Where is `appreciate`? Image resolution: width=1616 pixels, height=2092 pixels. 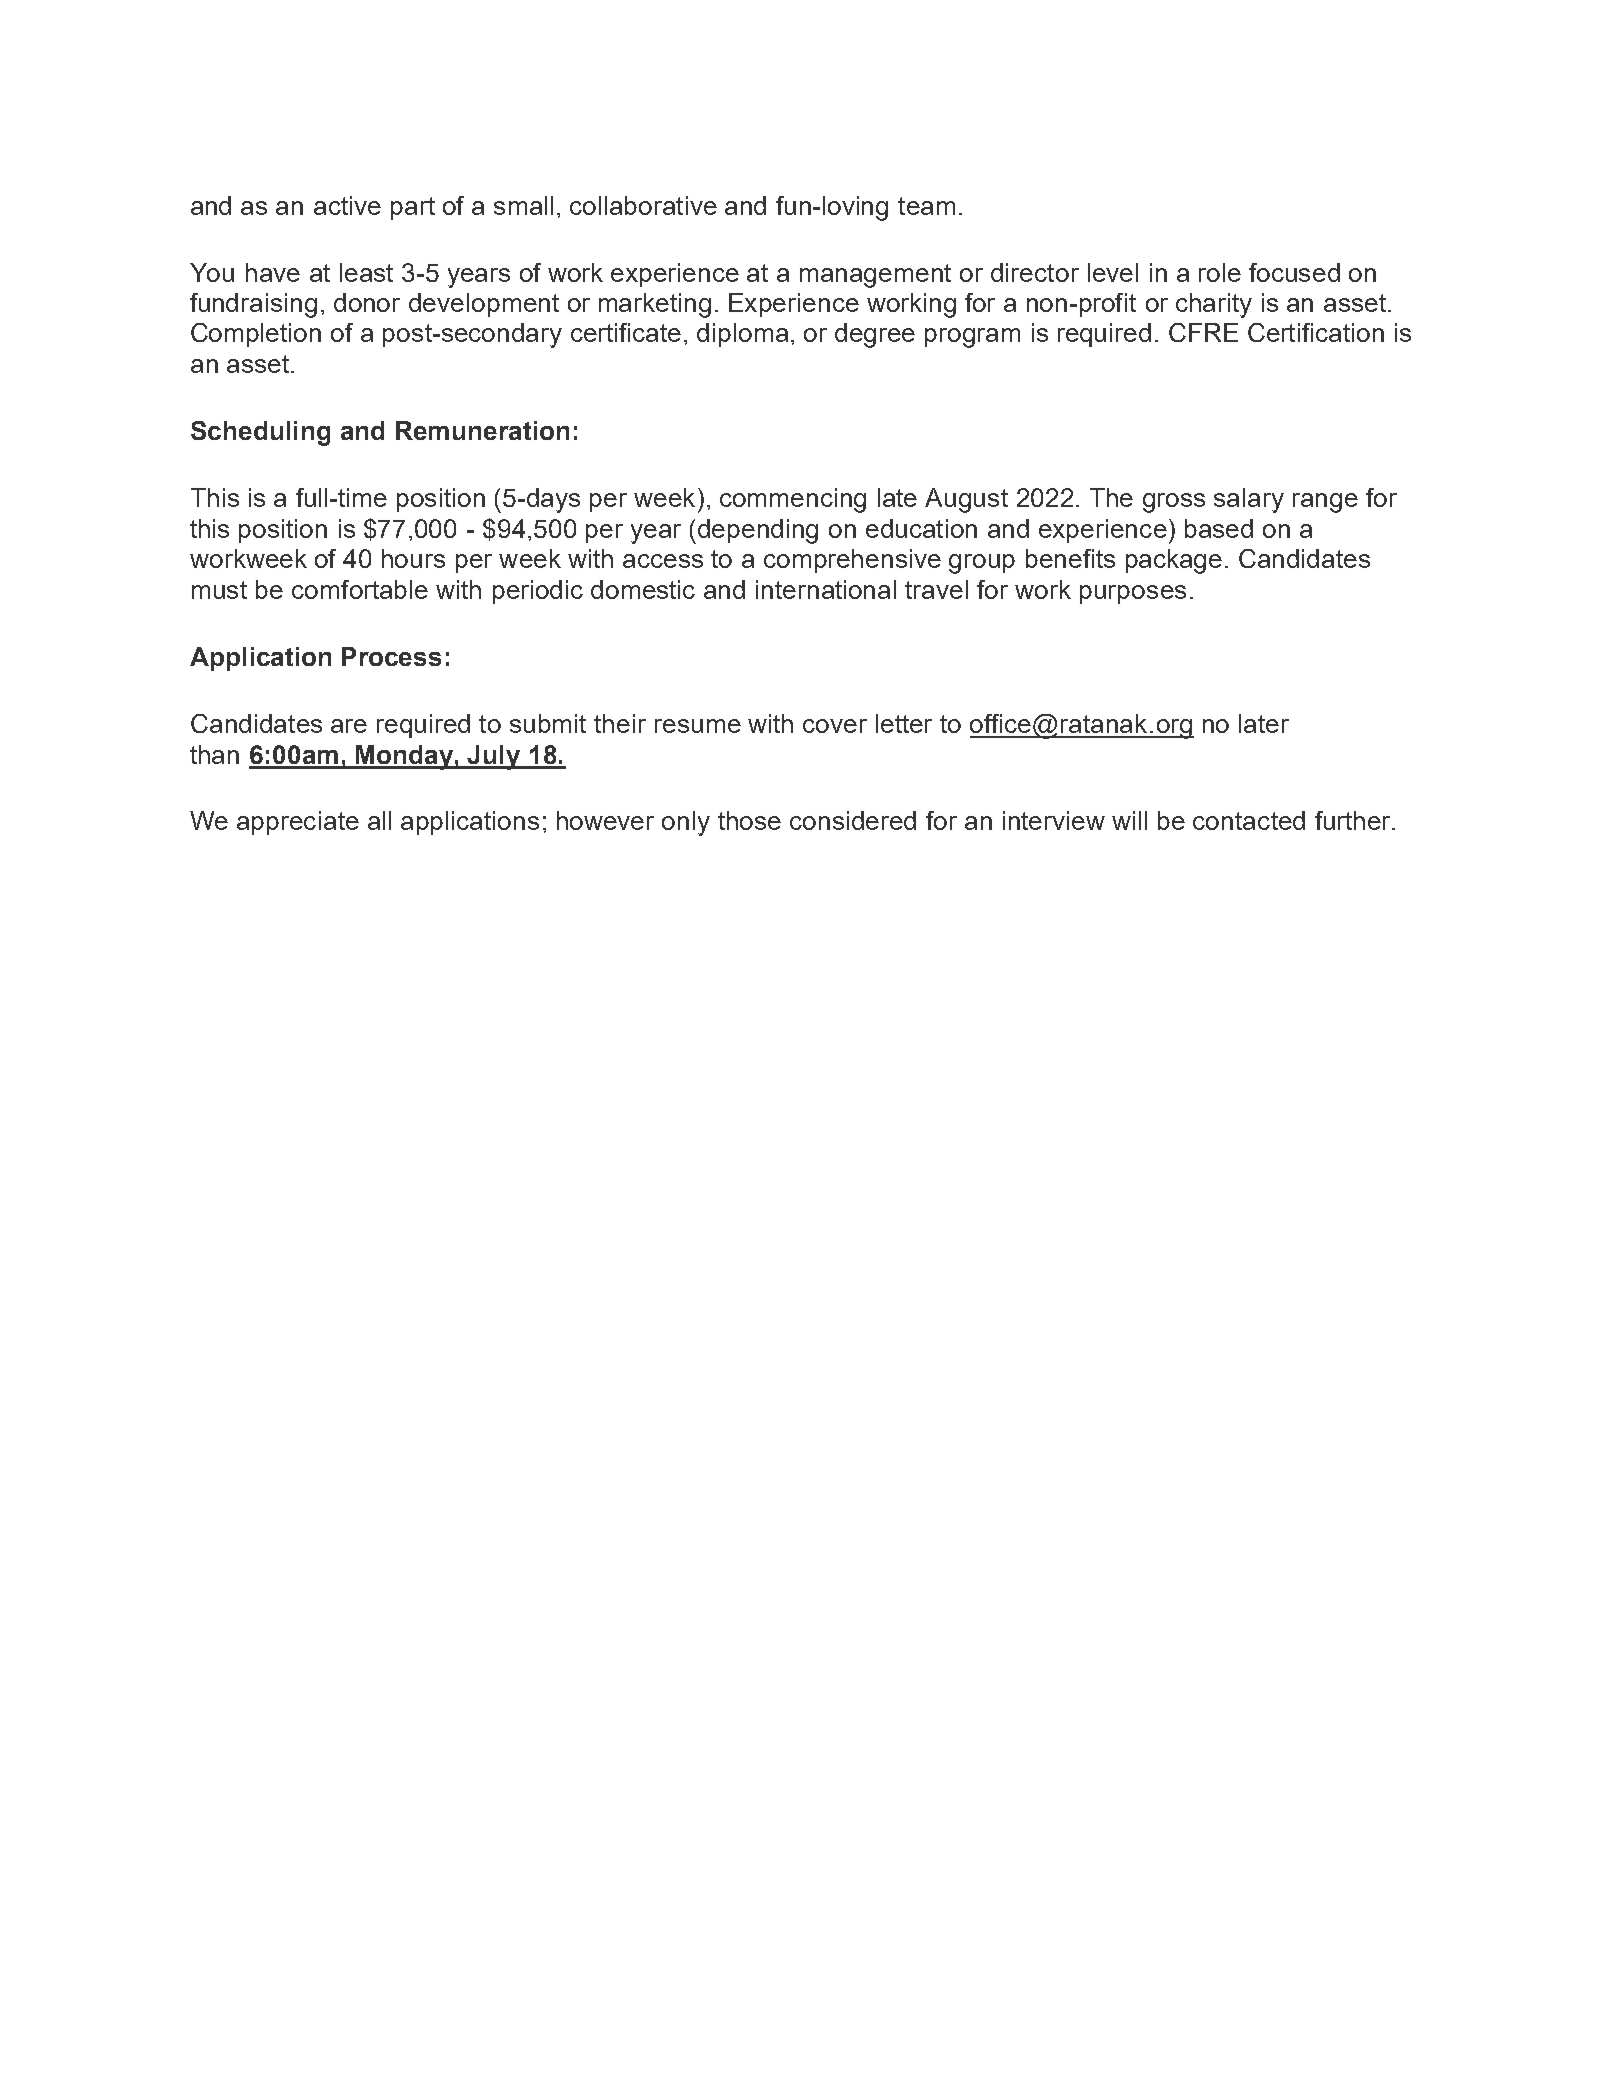
appreciate is located at coordinates (298, 823).
